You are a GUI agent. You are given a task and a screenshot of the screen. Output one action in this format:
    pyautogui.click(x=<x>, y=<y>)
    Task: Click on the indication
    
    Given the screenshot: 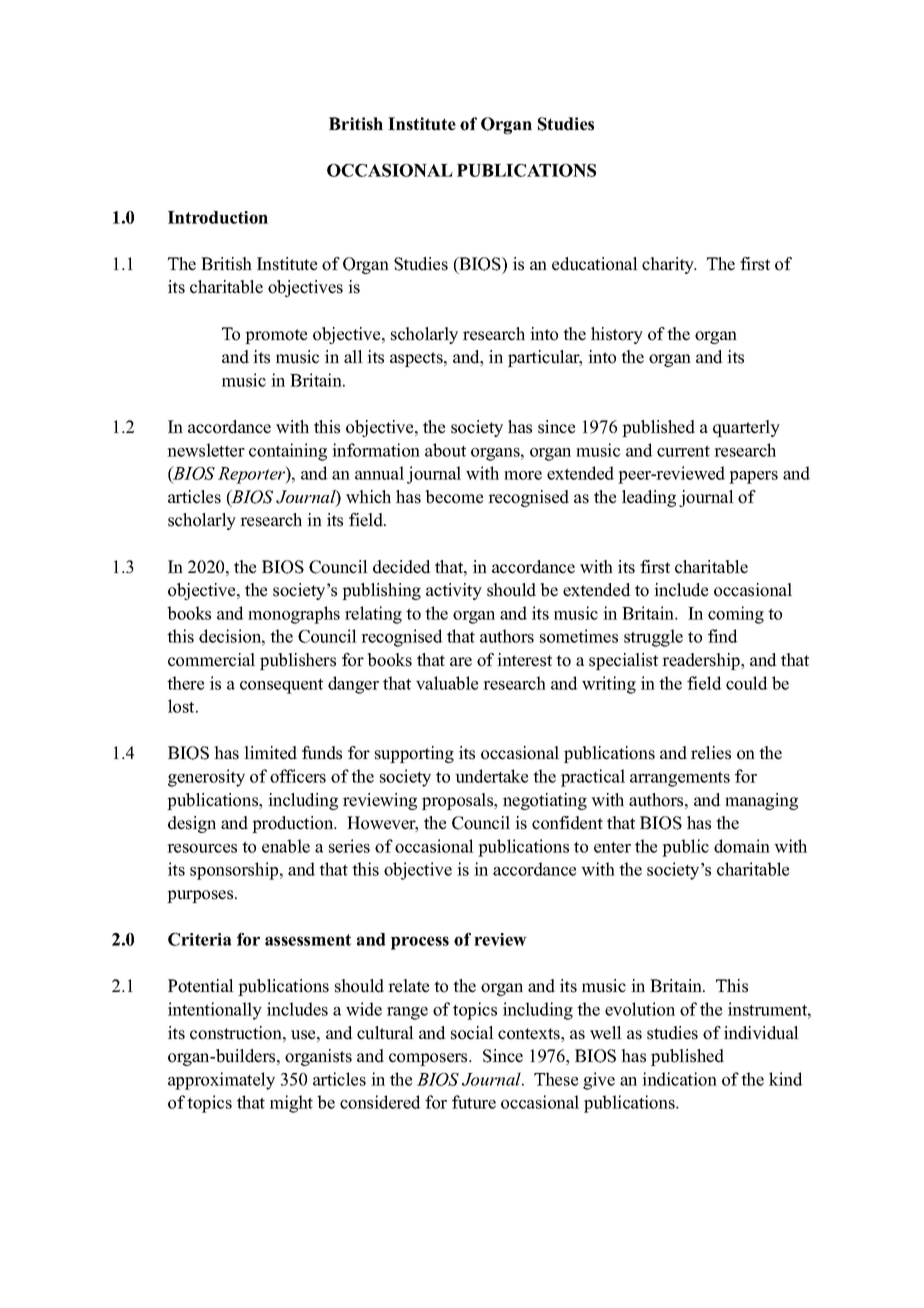 What is the action you would take?
    pyautogui.click(x=679, y=1079)
